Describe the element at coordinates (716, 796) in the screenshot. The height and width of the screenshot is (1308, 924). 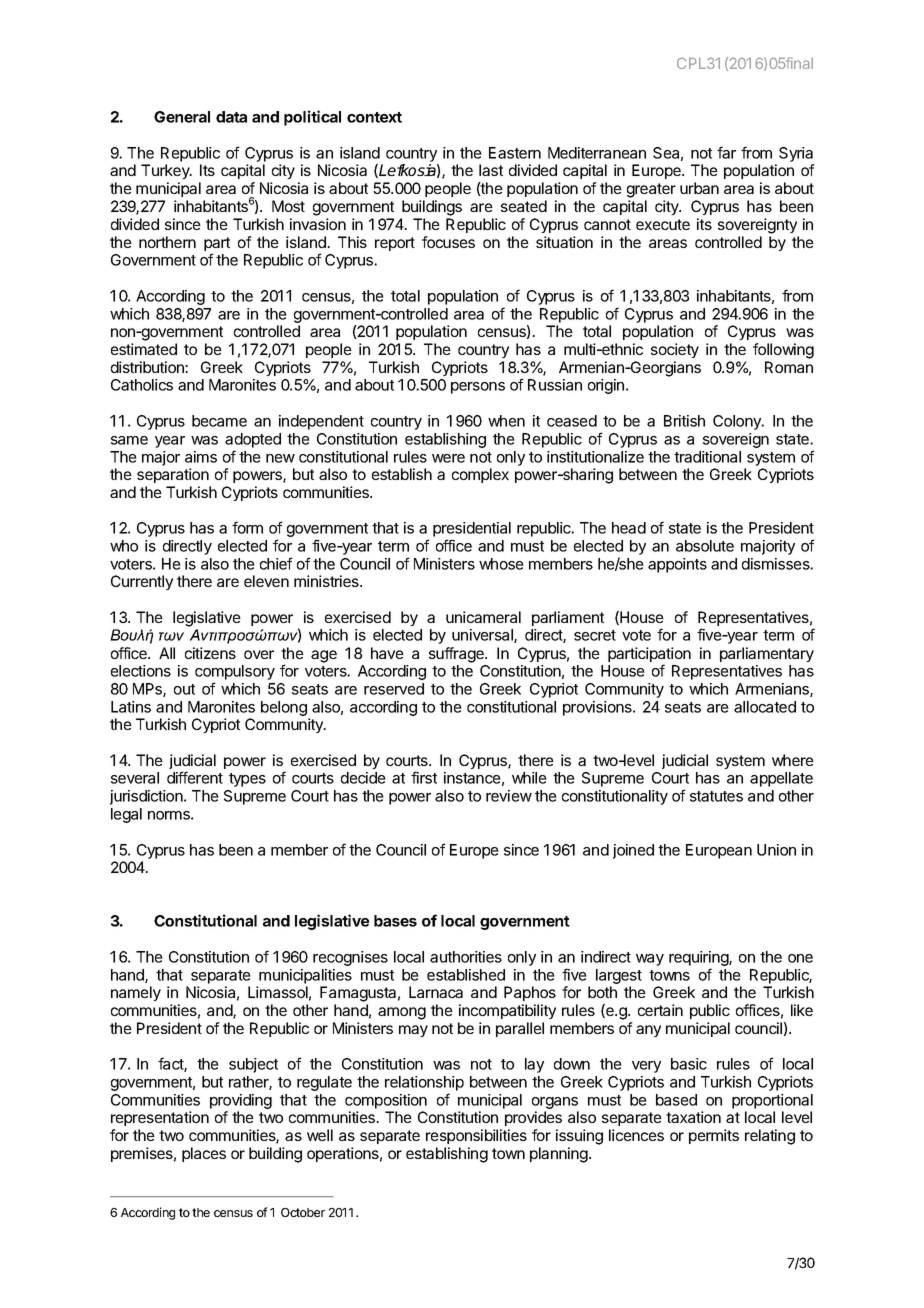
I see `statutes` at that location.
